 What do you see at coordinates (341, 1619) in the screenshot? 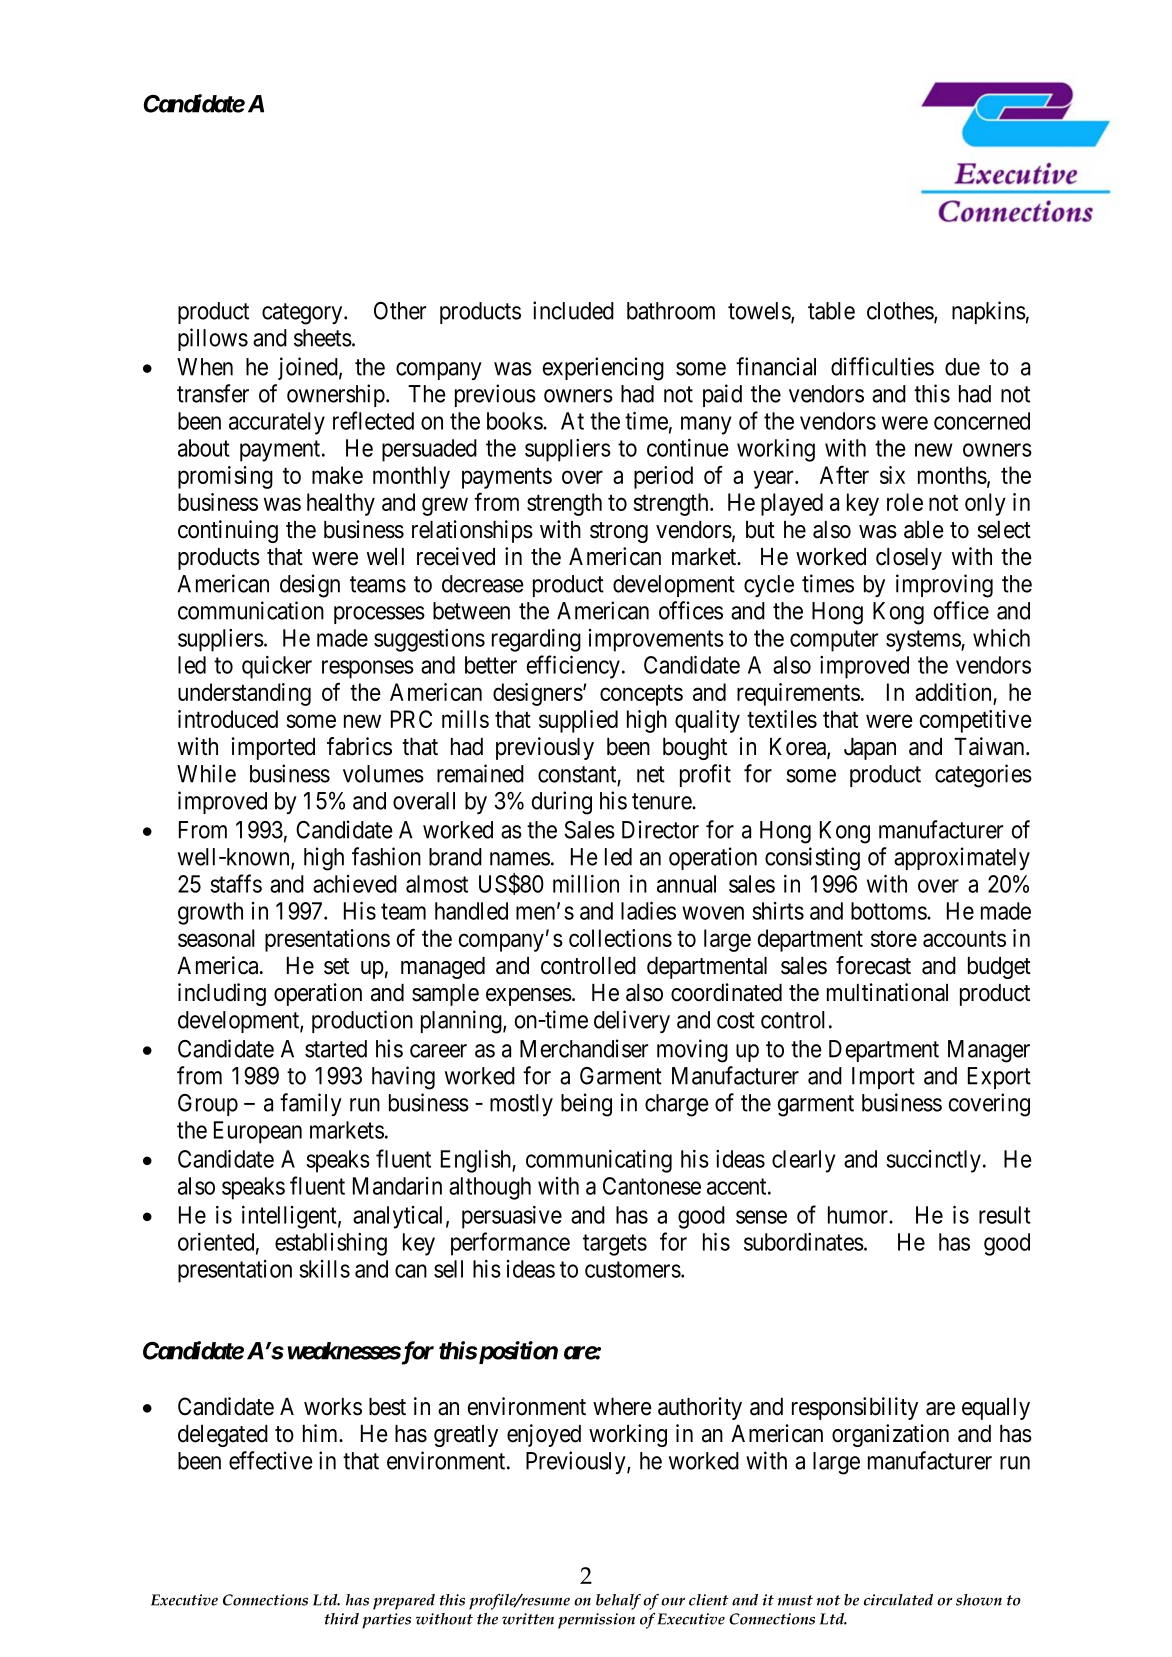
I see `third` at bounding box center [341, 1619].
